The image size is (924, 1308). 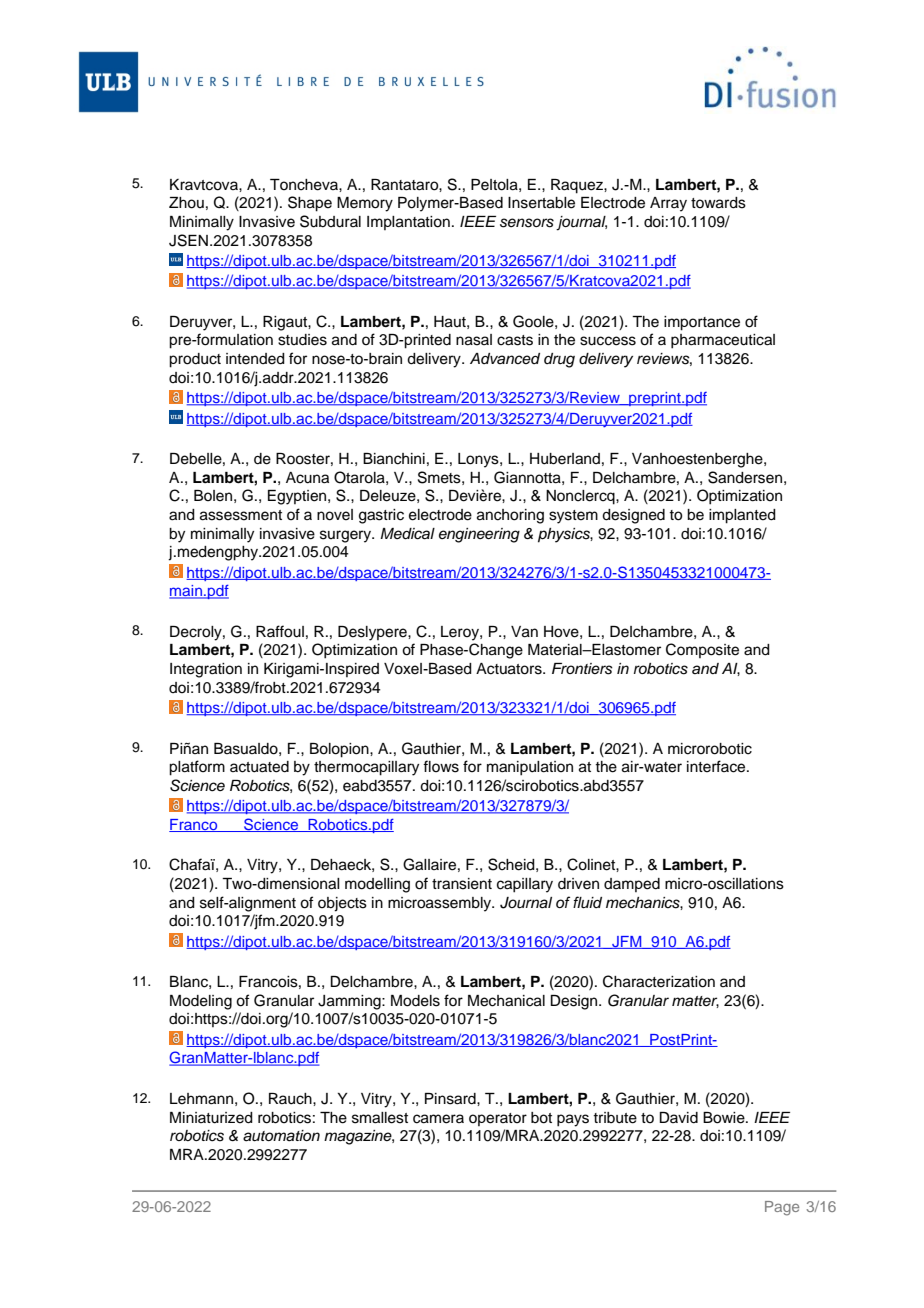 I want to click on Modeling, so click(x=201, y=1002).
